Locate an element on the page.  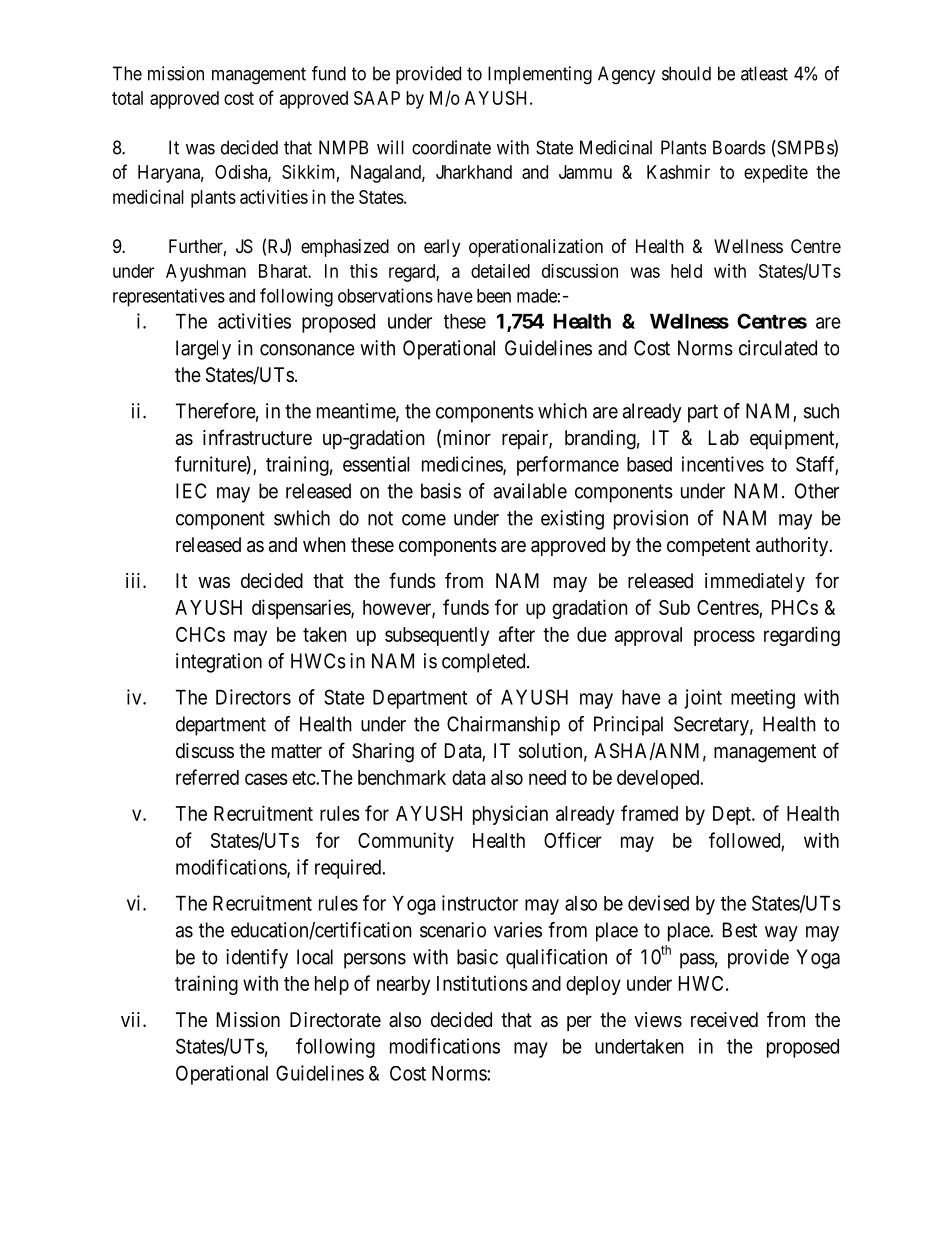
total is located at coordinates (127, 98).
